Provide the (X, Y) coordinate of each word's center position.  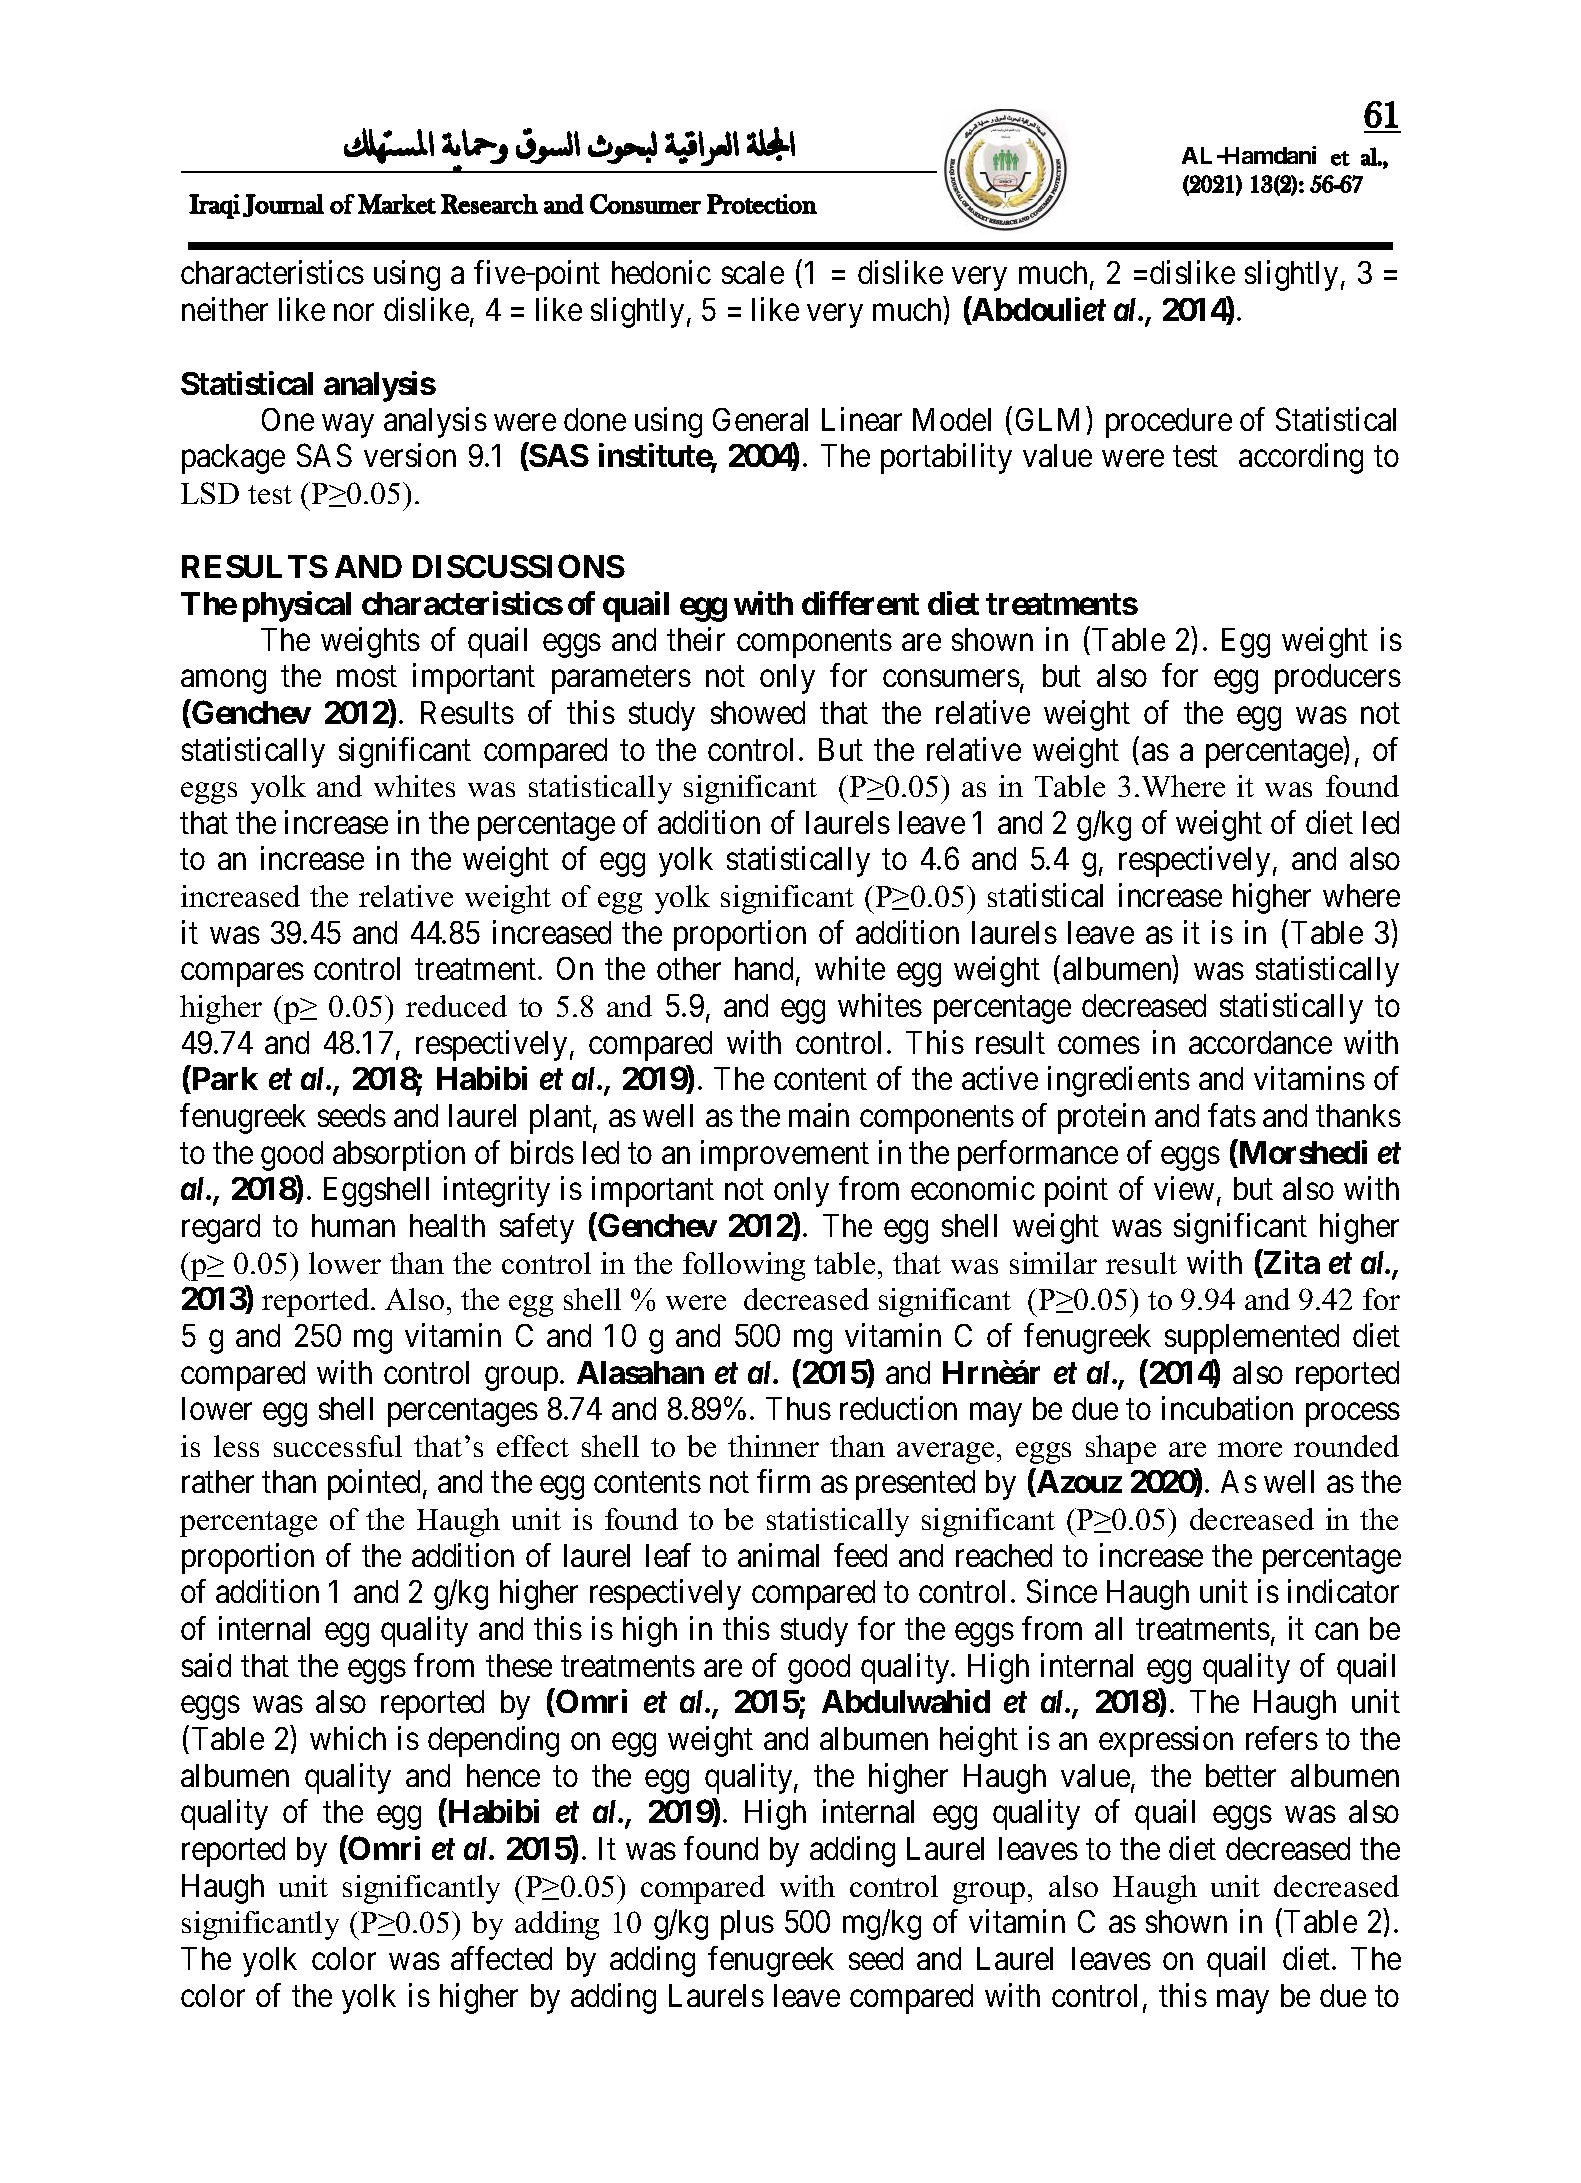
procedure (1169, 423)
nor (354, 312)
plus (747, 1925)
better (1241, 1775)
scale (753, 272)
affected (501, 1958)
